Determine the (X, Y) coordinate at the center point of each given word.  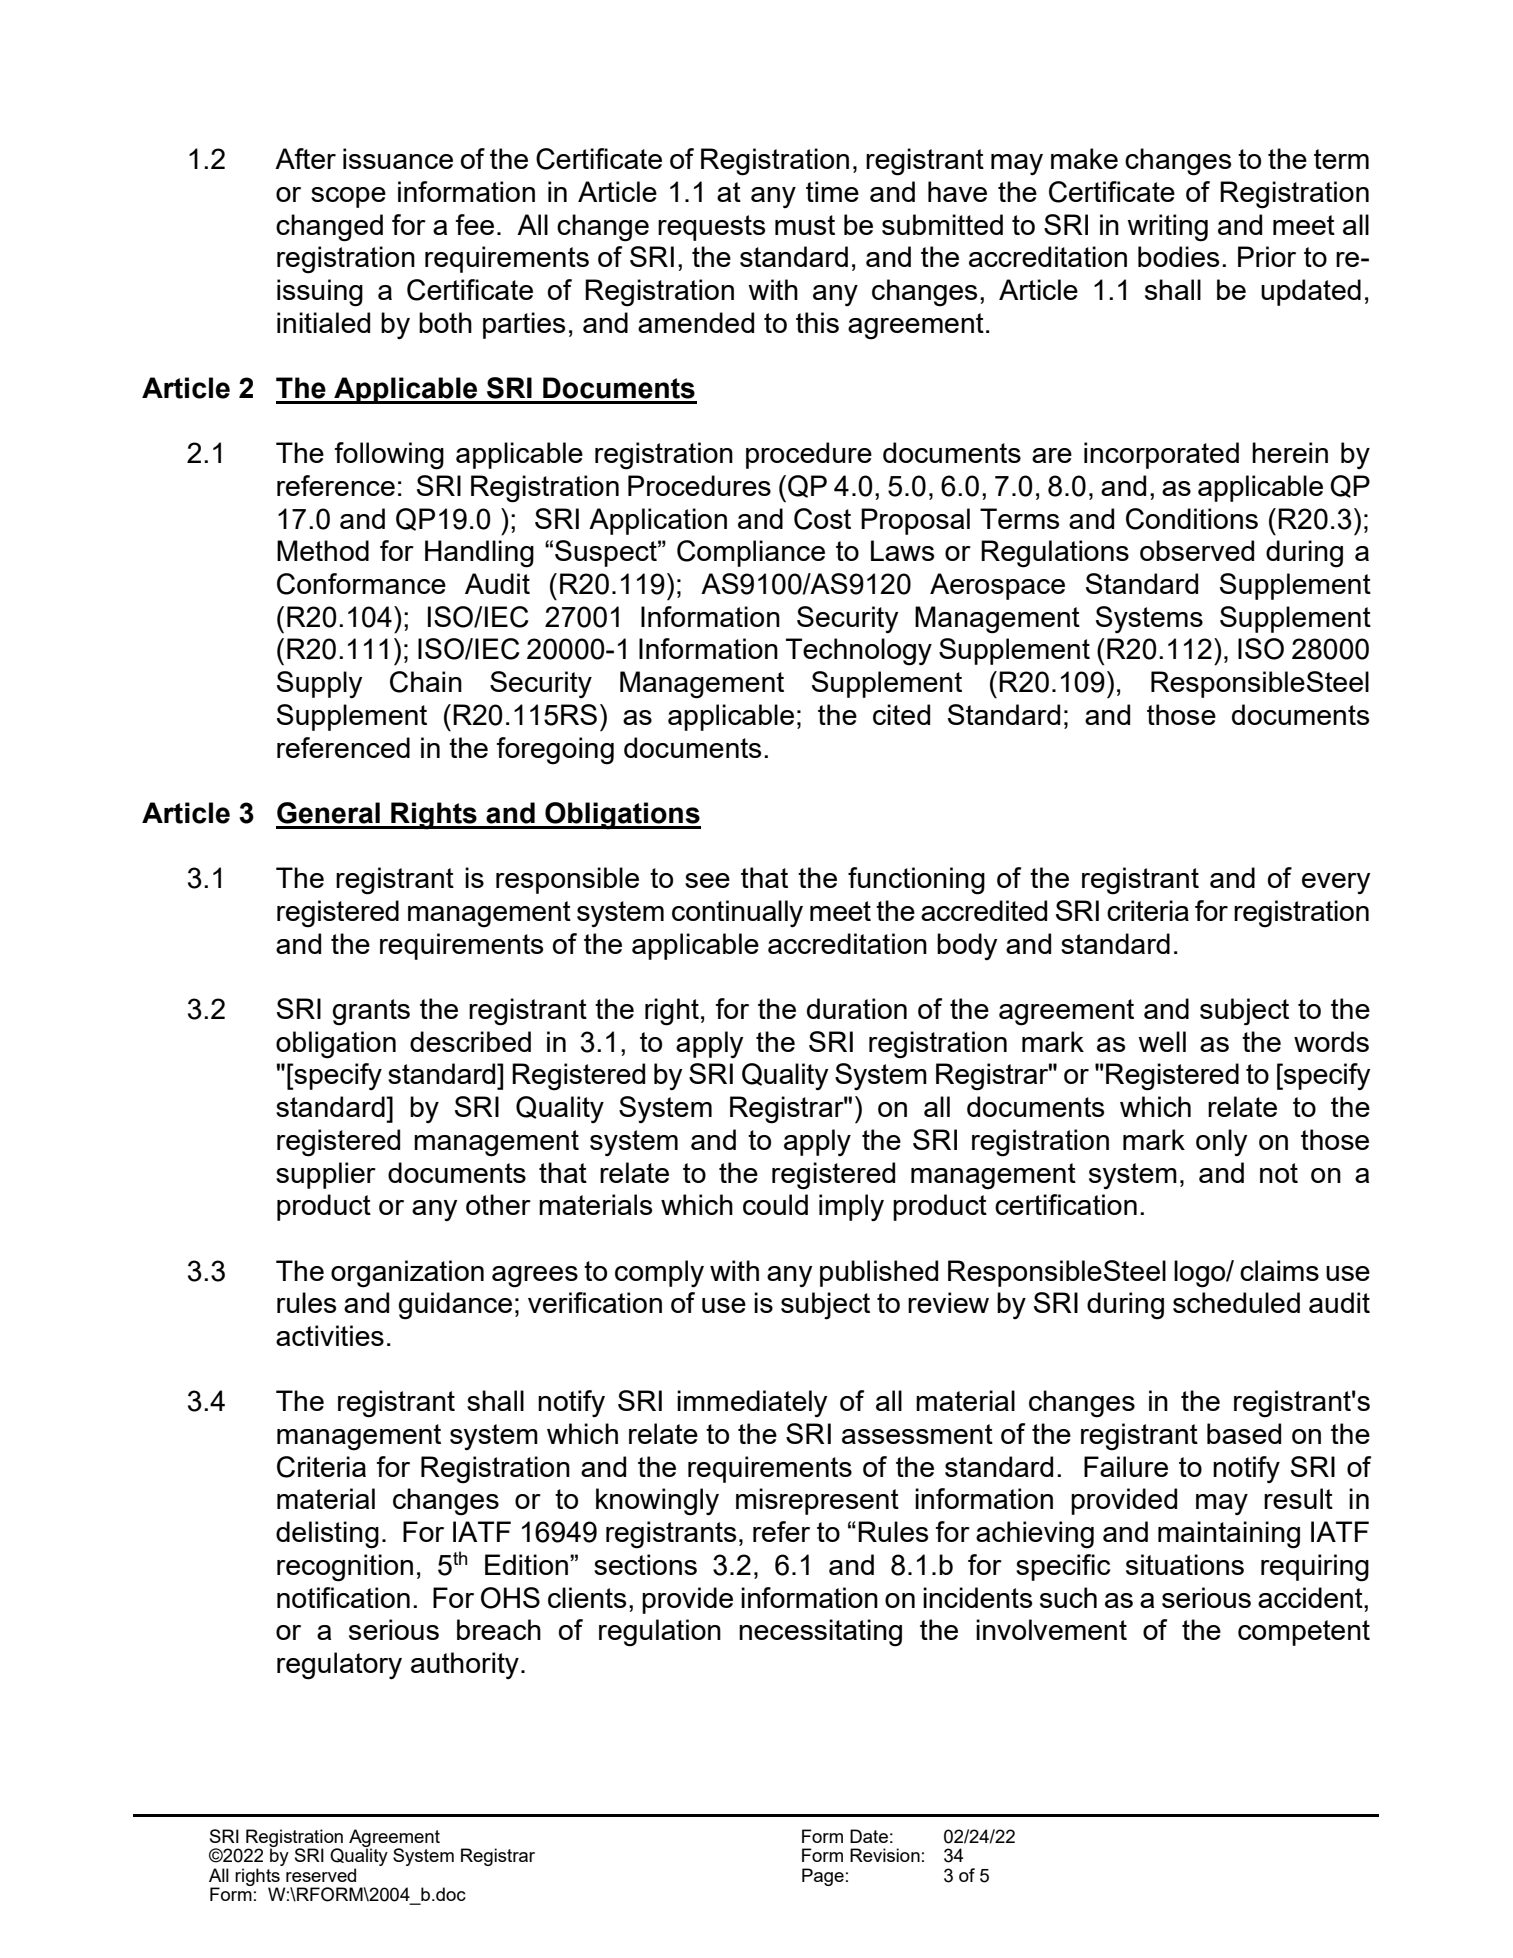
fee (474, 224)
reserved (321, 1875)
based (1244, 1433)
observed (1197, 550)
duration (857, 1008)
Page (823, 1877)
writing (1167, 228)
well (1162, 1041)
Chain (426, 682)
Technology (859, 652)
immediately (752, 1403)
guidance (455, 1306)
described (470, 1041)
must (805, 225)
